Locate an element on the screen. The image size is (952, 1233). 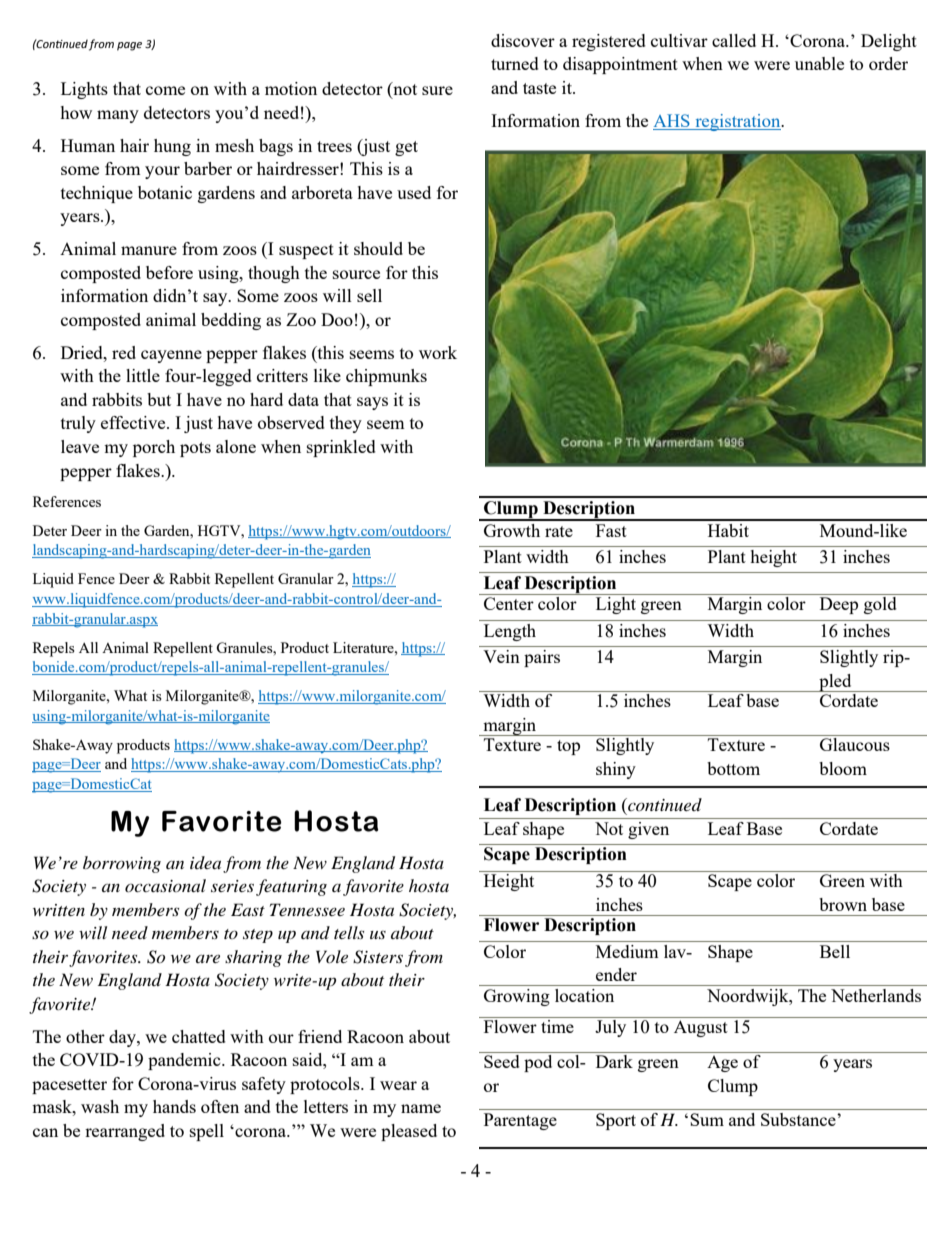
Center is located at coordinates (509, 603).
